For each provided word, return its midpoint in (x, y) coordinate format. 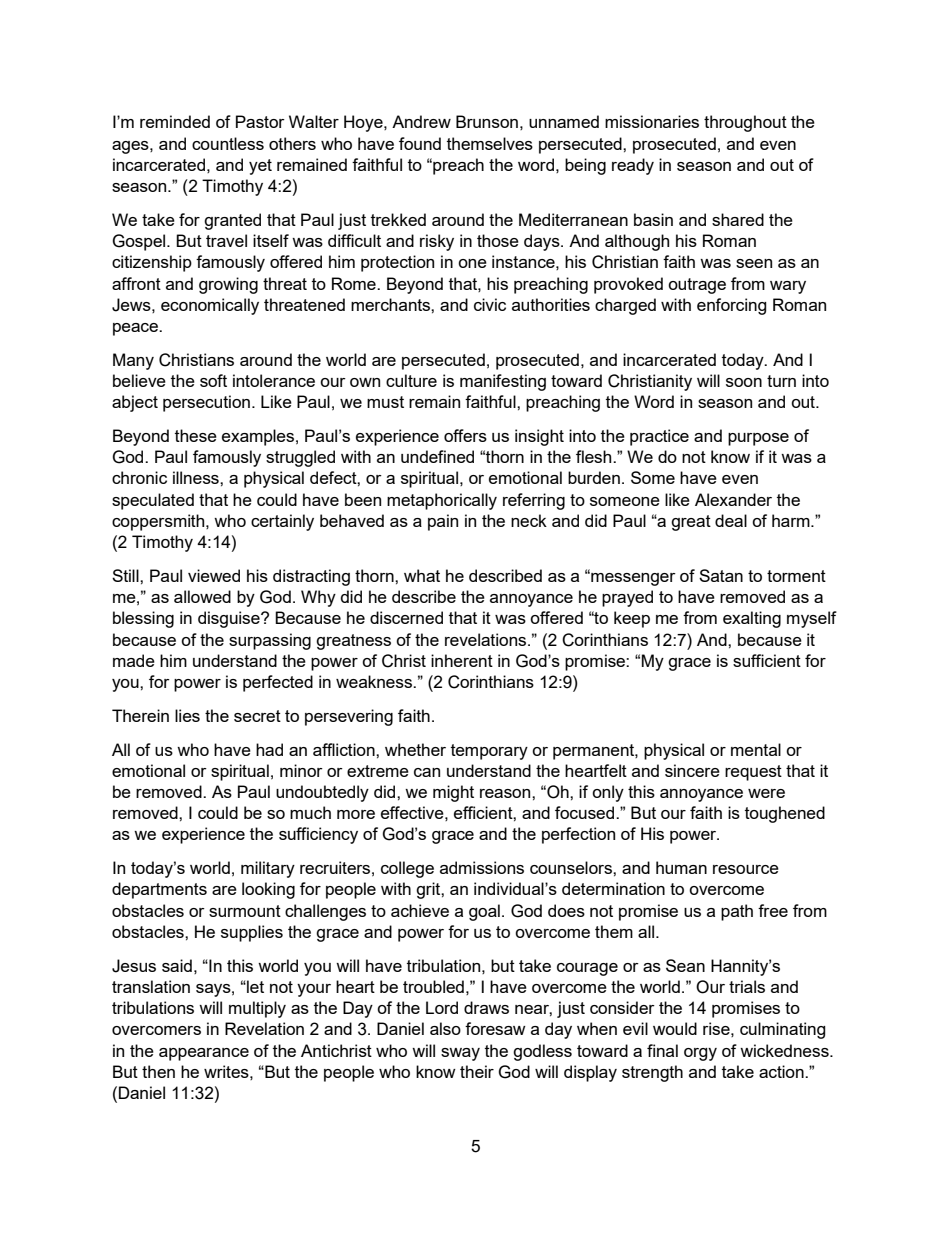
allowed (202, 596)
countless (228, 143)
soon (744, 382)
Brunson (487, 121)
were (766, 793)
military (268, 869)
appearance (204, 1054)
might (453, 793)
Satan (721, 575)
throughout (745, 123)
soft (213, 380)
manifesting (503, 382)
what (422, 575)
